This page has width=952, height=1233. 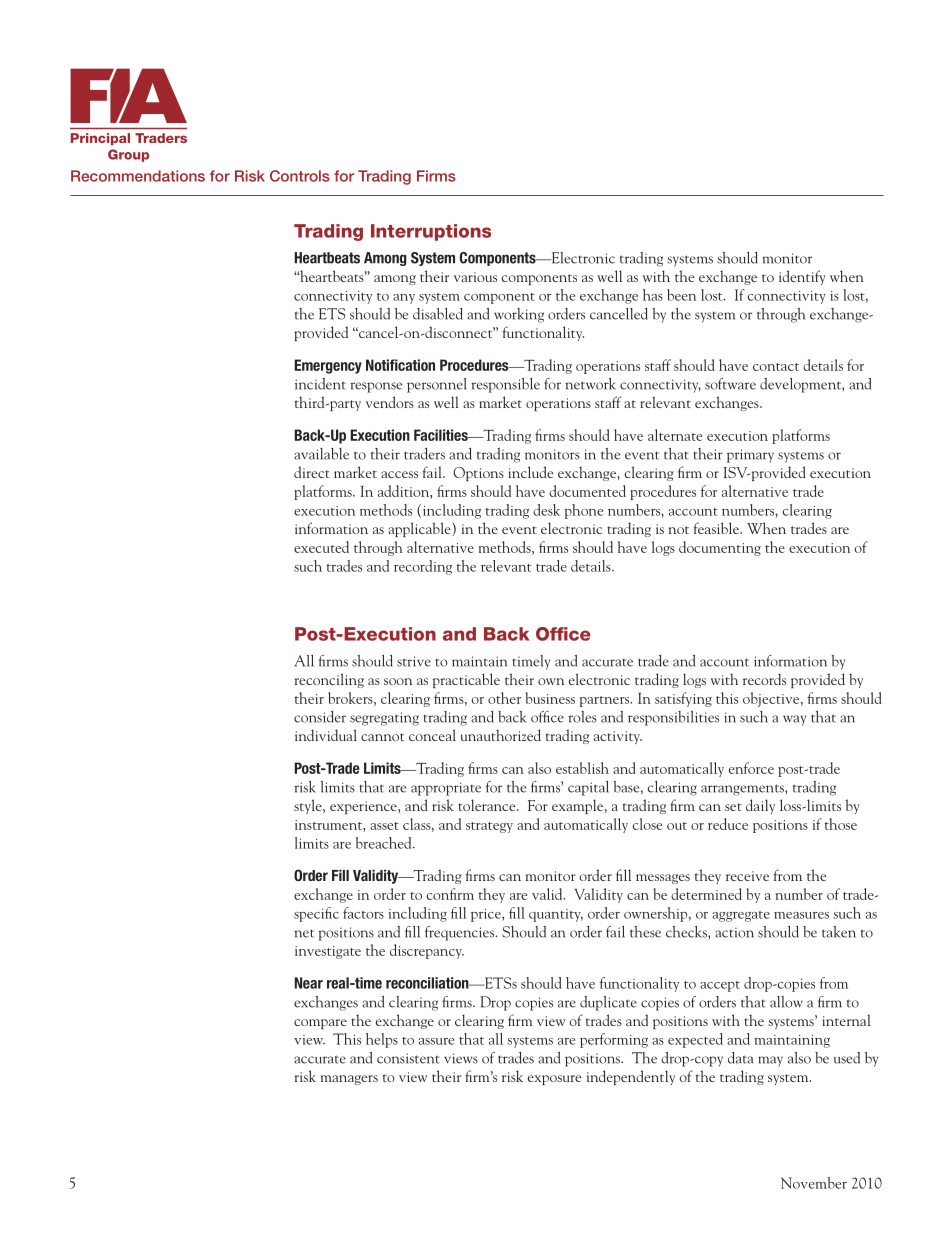 I want to click on reduce, so click(x=728, y=824).
